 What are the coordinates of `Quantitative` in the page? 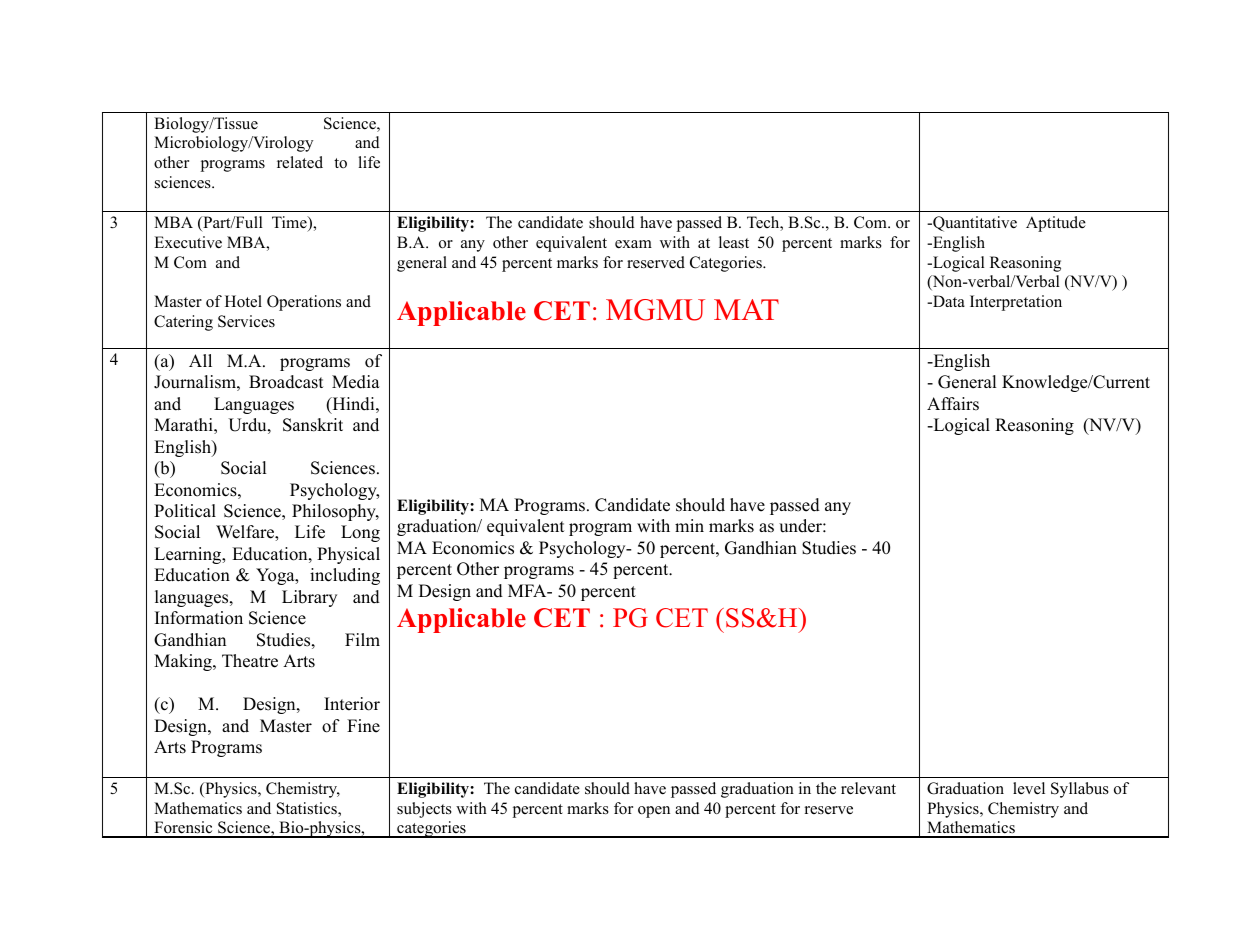 It's located at (974, 224).
